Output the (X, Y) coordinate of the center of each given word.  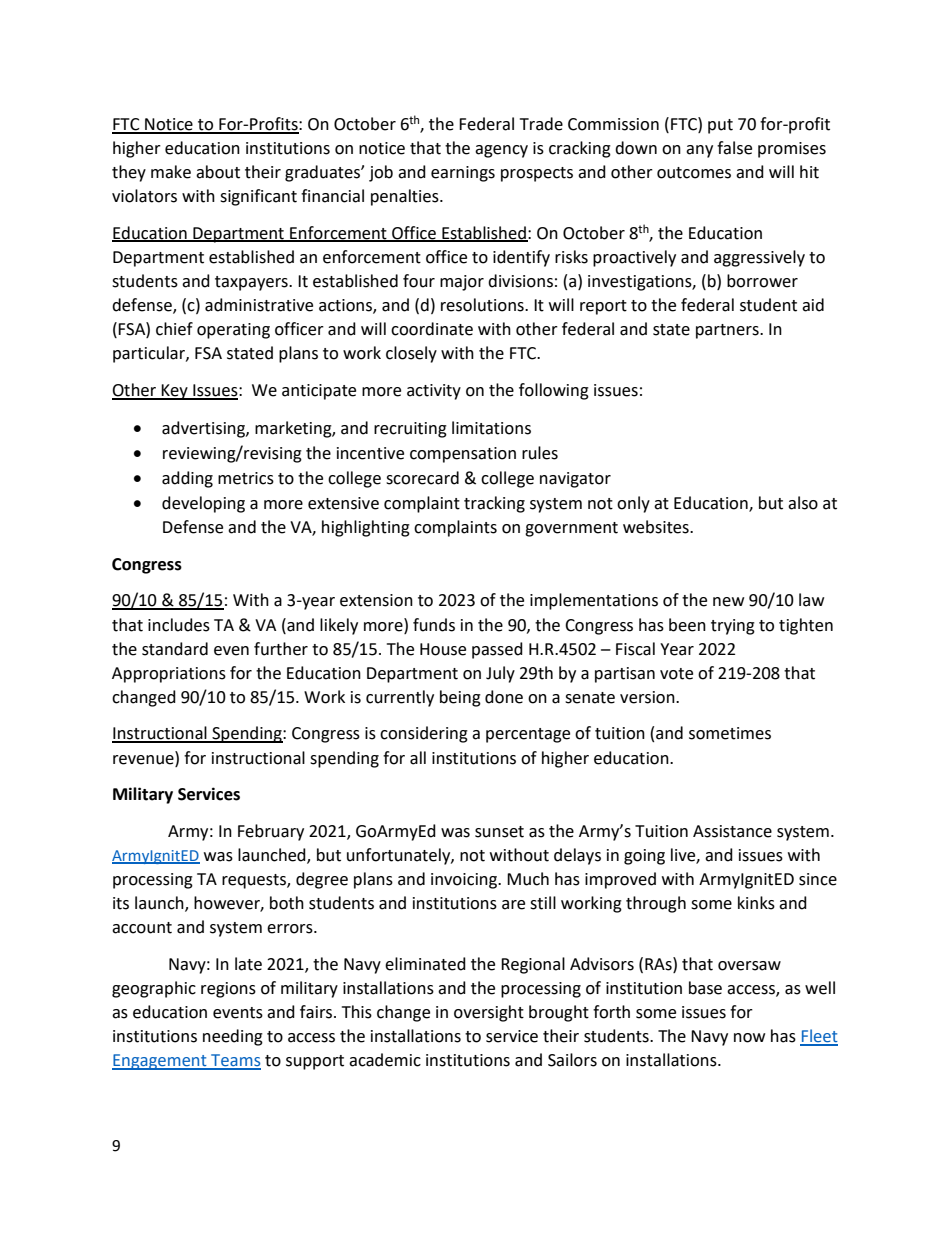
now (749, 1038)
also (803, 503)
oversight (489, 1013)
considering (424, 734)
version (648, 697)
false (734, 148)
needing (233, 1037)
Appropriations (169, 675)
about (218, 172)
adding (187, 479)
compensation (463, 455)
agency (501, 151)
